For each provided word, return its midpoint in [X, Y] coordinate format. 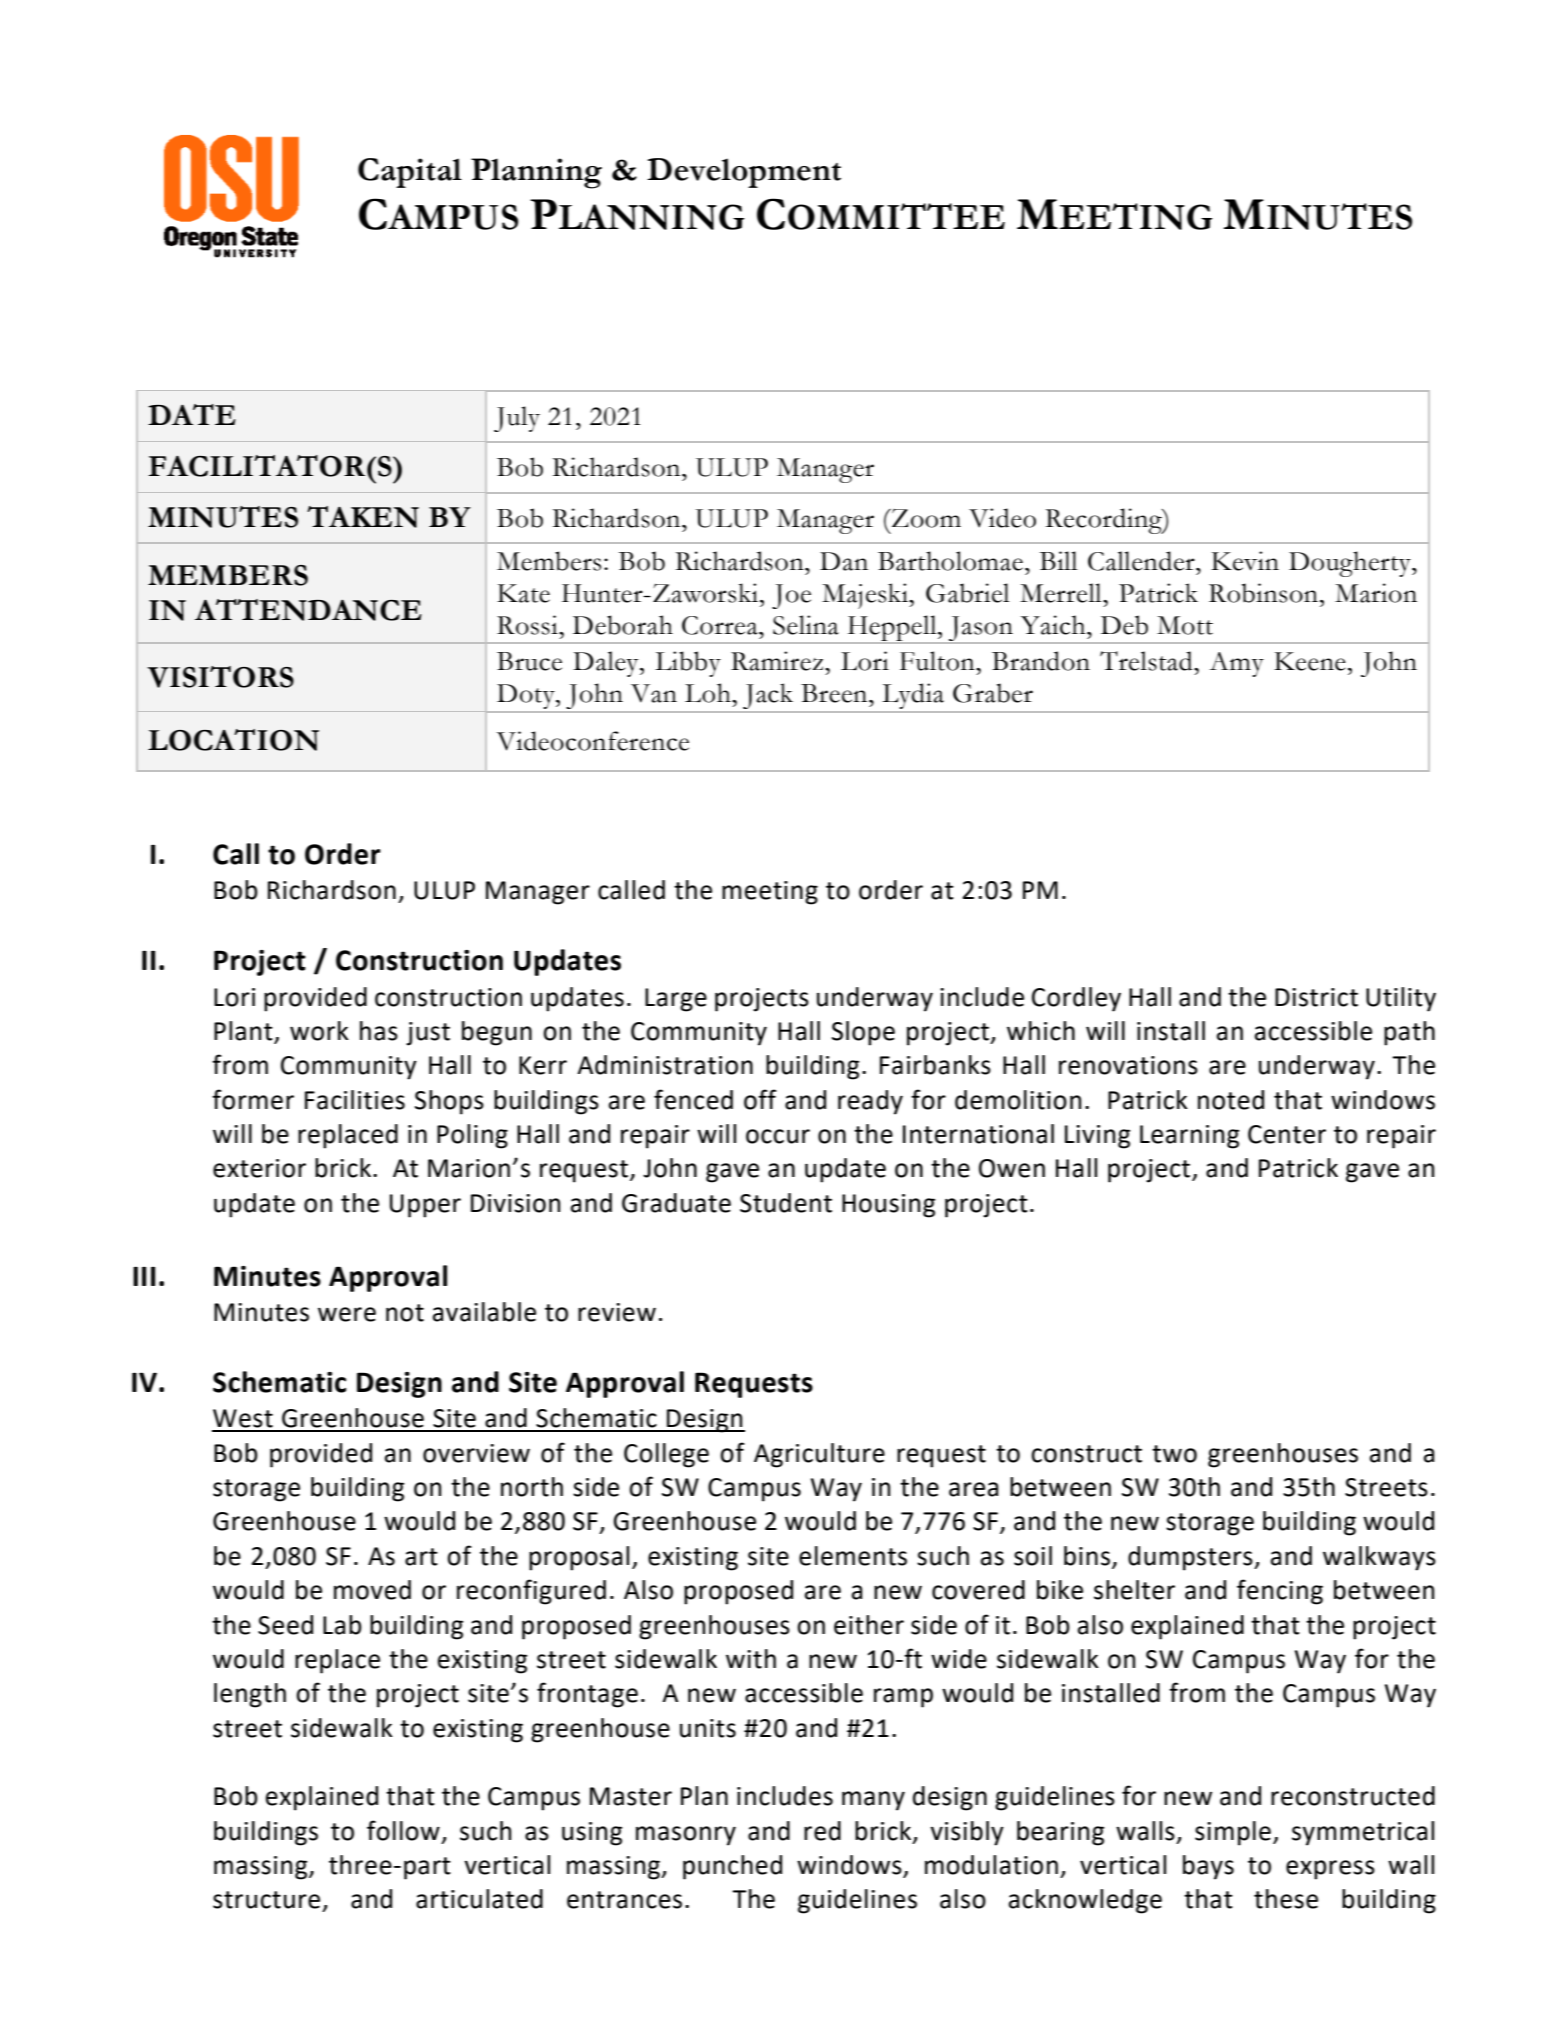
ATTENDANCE [308, 610]
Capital [410, 173]
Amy [1236, 664]
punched [732, 1867]
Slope [863, 1033]
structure [266, 1900]
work [319, 1031]
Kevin [1245, 561]
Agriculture [819, 1455]
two [1174, 1454]
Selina [806, 625]
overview [476, 1453]
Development [744, 173]
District [1316, 997]
